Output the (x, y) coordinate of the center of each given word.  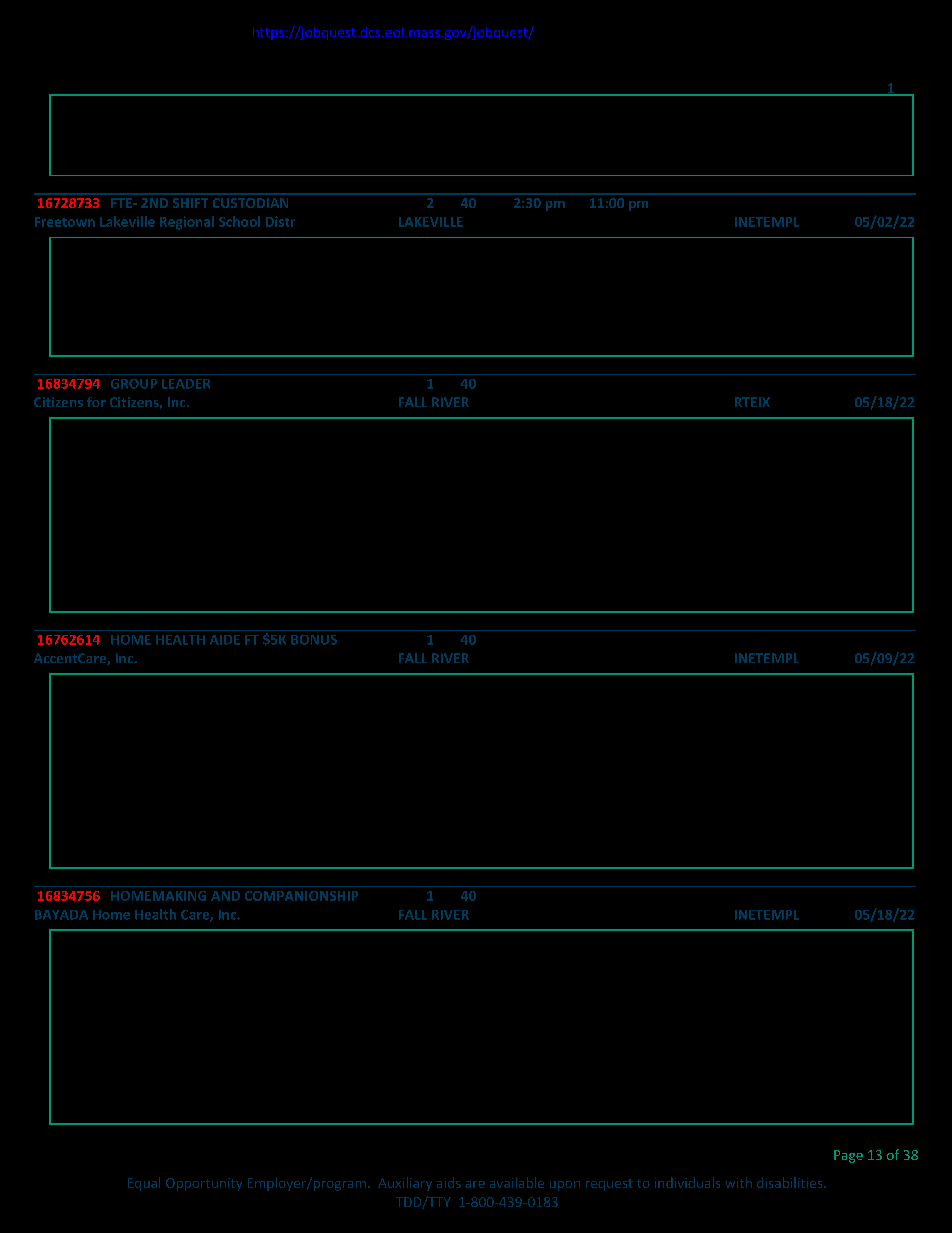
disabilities (791, 1182)
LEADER (186, 384)
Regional (187, 223)
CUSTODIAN (250, 203)
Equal (144, 1184)
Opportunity (204, 1184)
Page (848, 1156)
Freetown (65, 222)
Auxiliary (405, 1184)
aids (449, 1182)
